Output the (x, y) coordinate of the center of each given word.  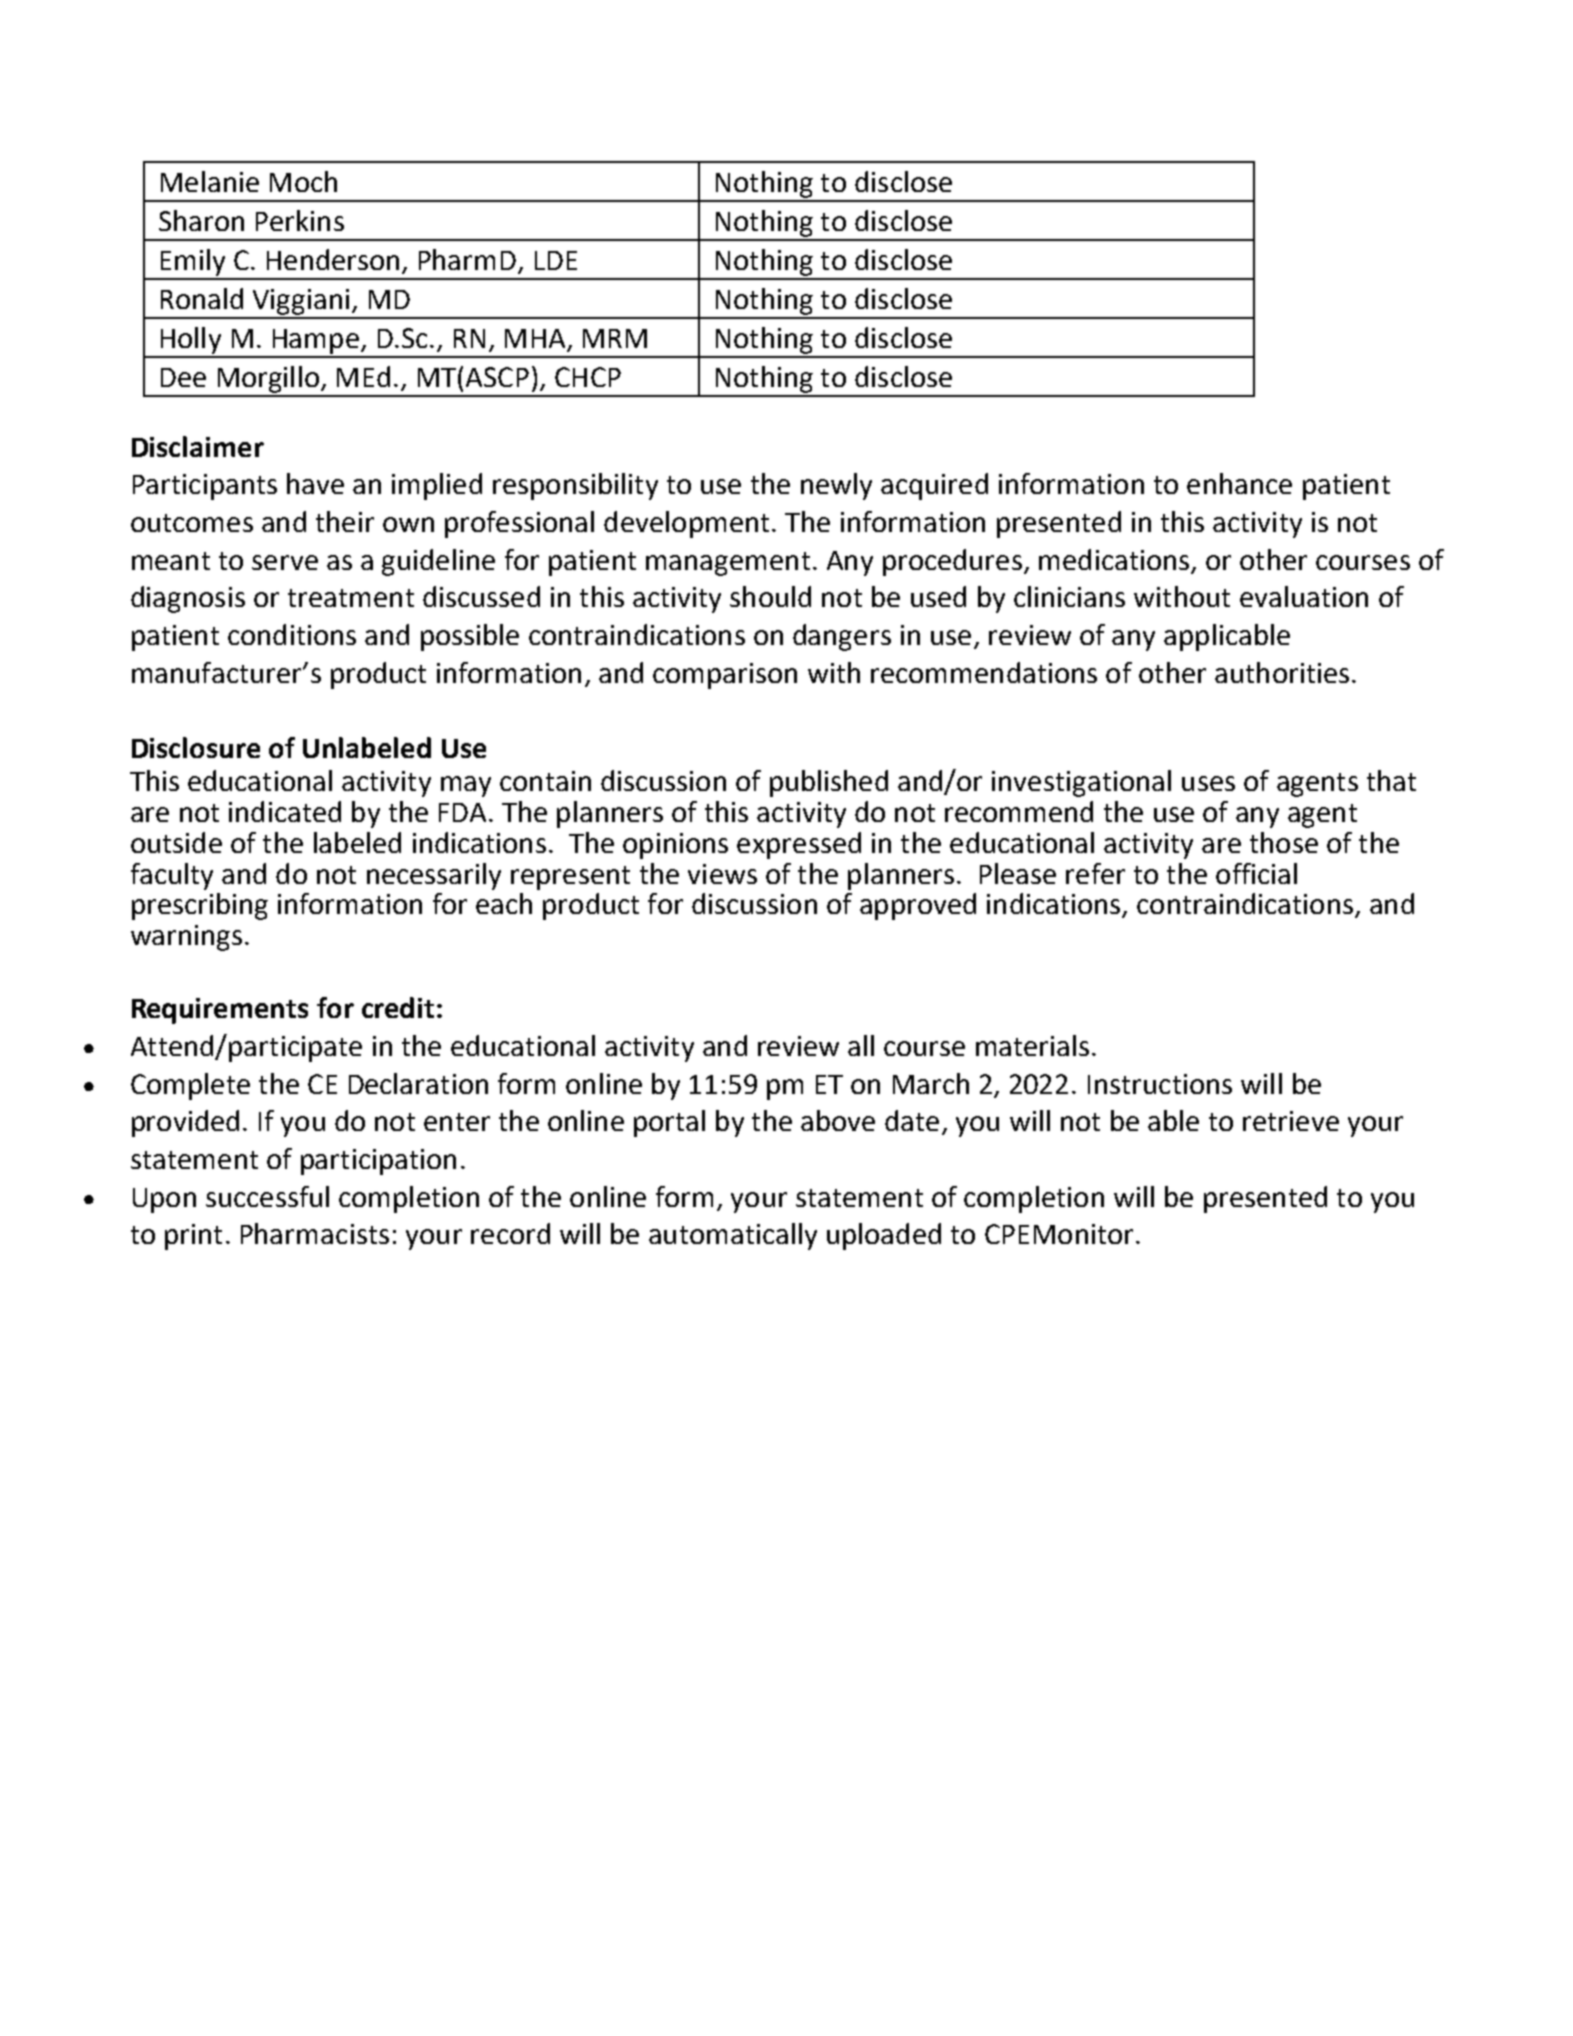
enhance (1239, 483)
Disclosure (196, 747)
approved (918, 906)
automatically (733, 1236)
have (315, 483)
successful (267, 1196)
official (1256, 873)
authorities (1282, 672)
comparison (725, 676)
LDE (556, 260)
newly (836, 486)
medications (1114, 559)
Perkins (300, 220)
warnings (186, 938)
